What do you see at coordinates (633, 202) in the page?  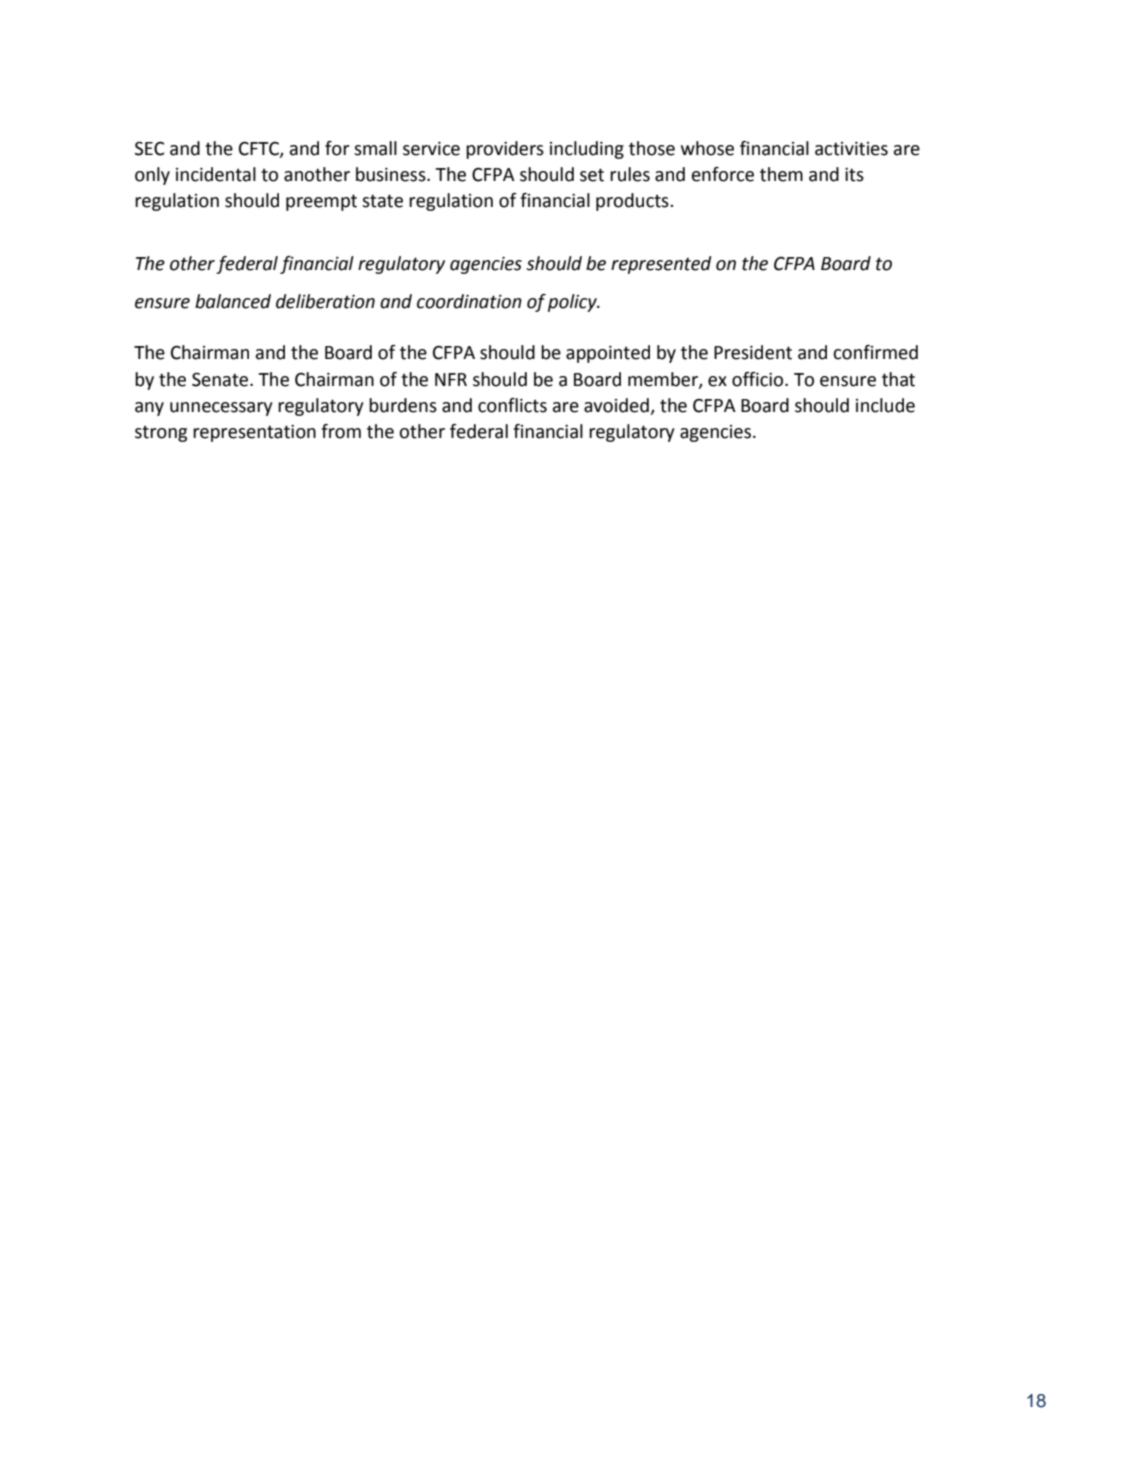 I see `products` at bounding box center [633, 202].
